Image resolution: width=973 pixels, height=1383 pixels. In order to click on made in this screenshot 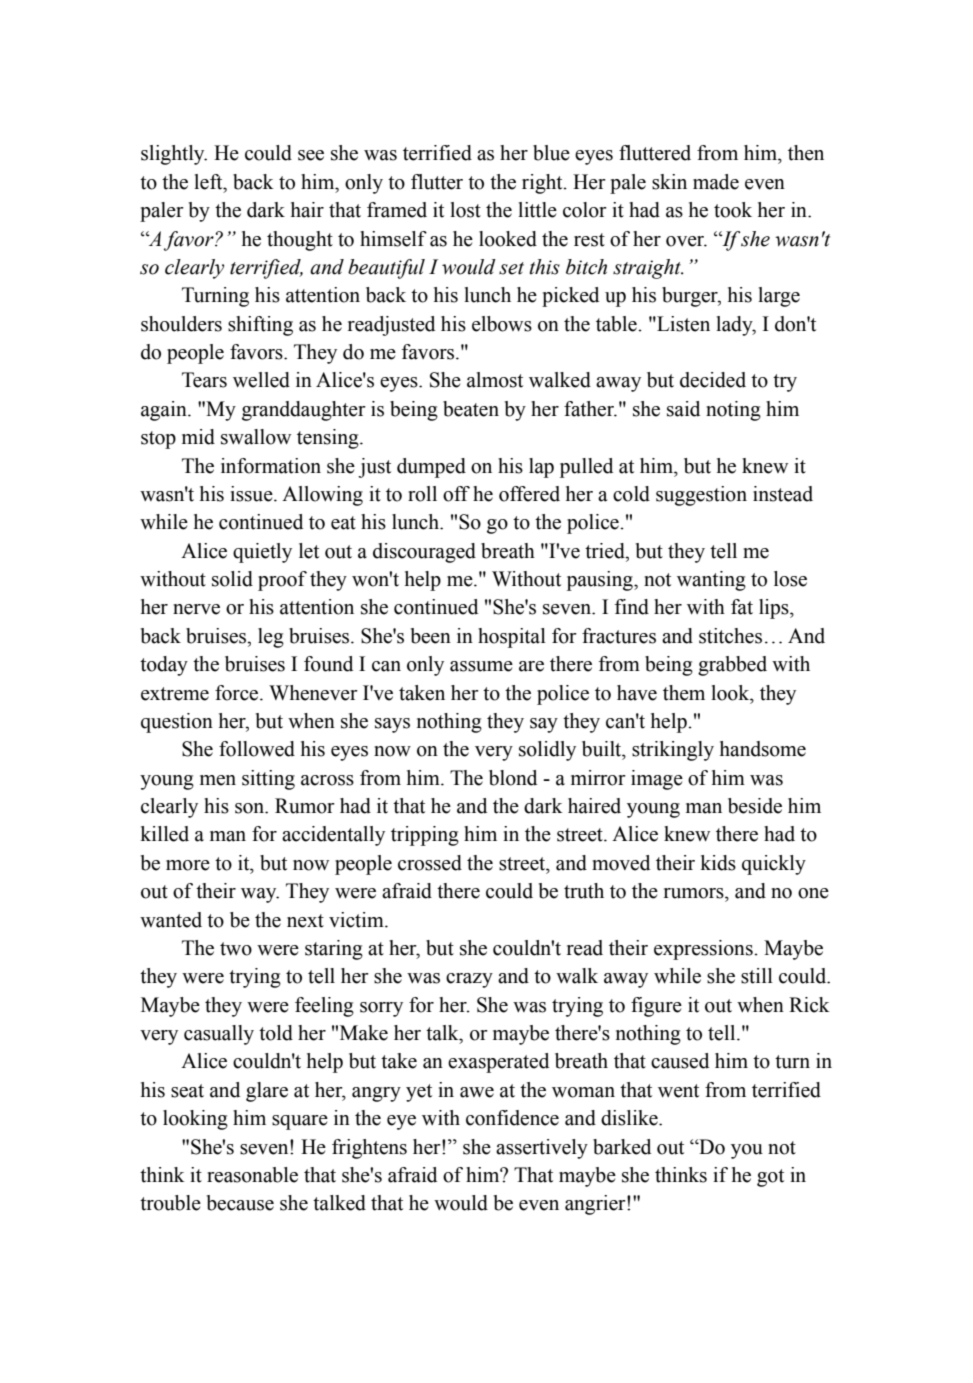, I will do `click(716, 182)`.
